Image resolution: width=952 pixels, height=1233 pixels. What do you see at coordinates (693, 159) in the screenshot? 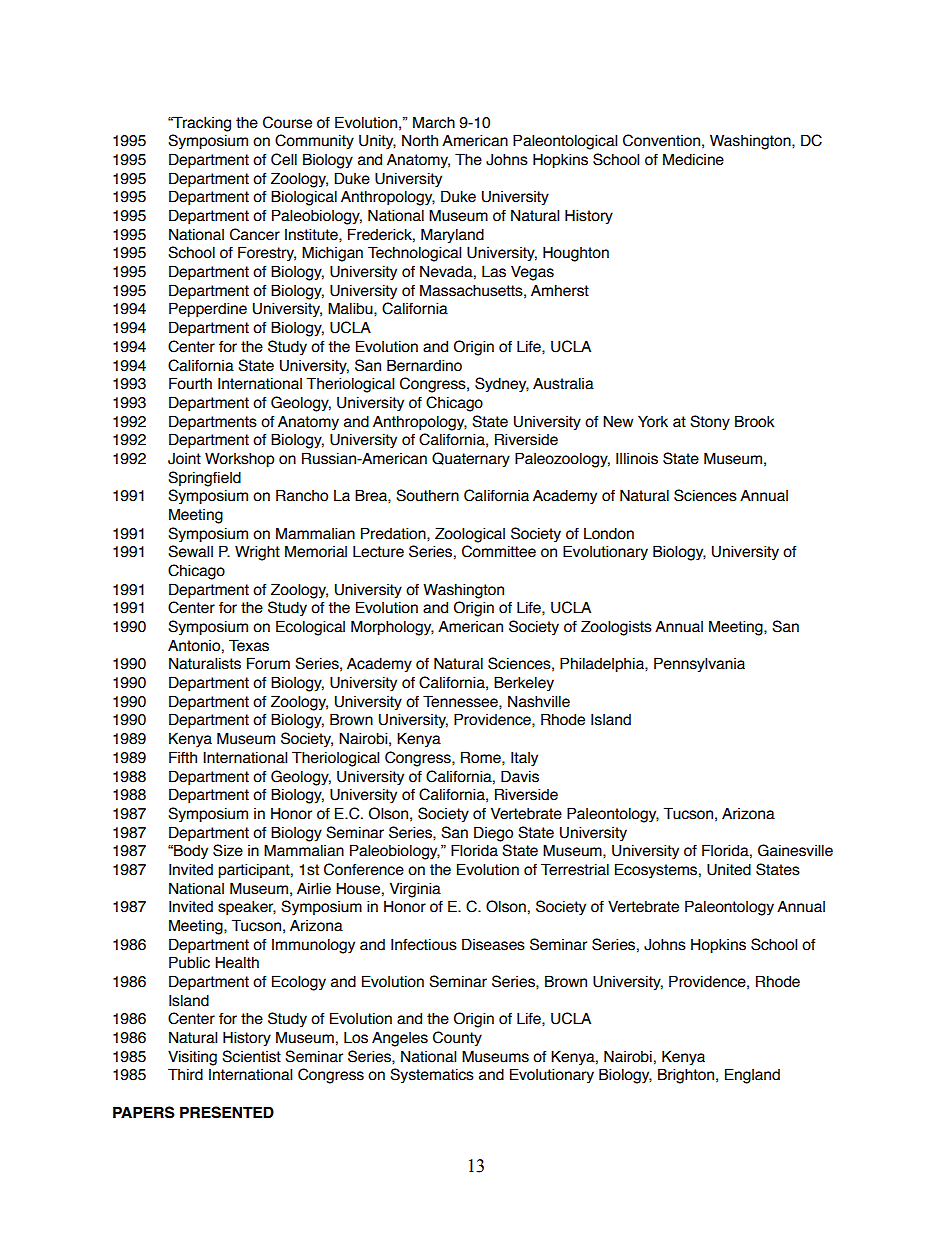
I see `Medicine` at bounding box center [693, 159].
